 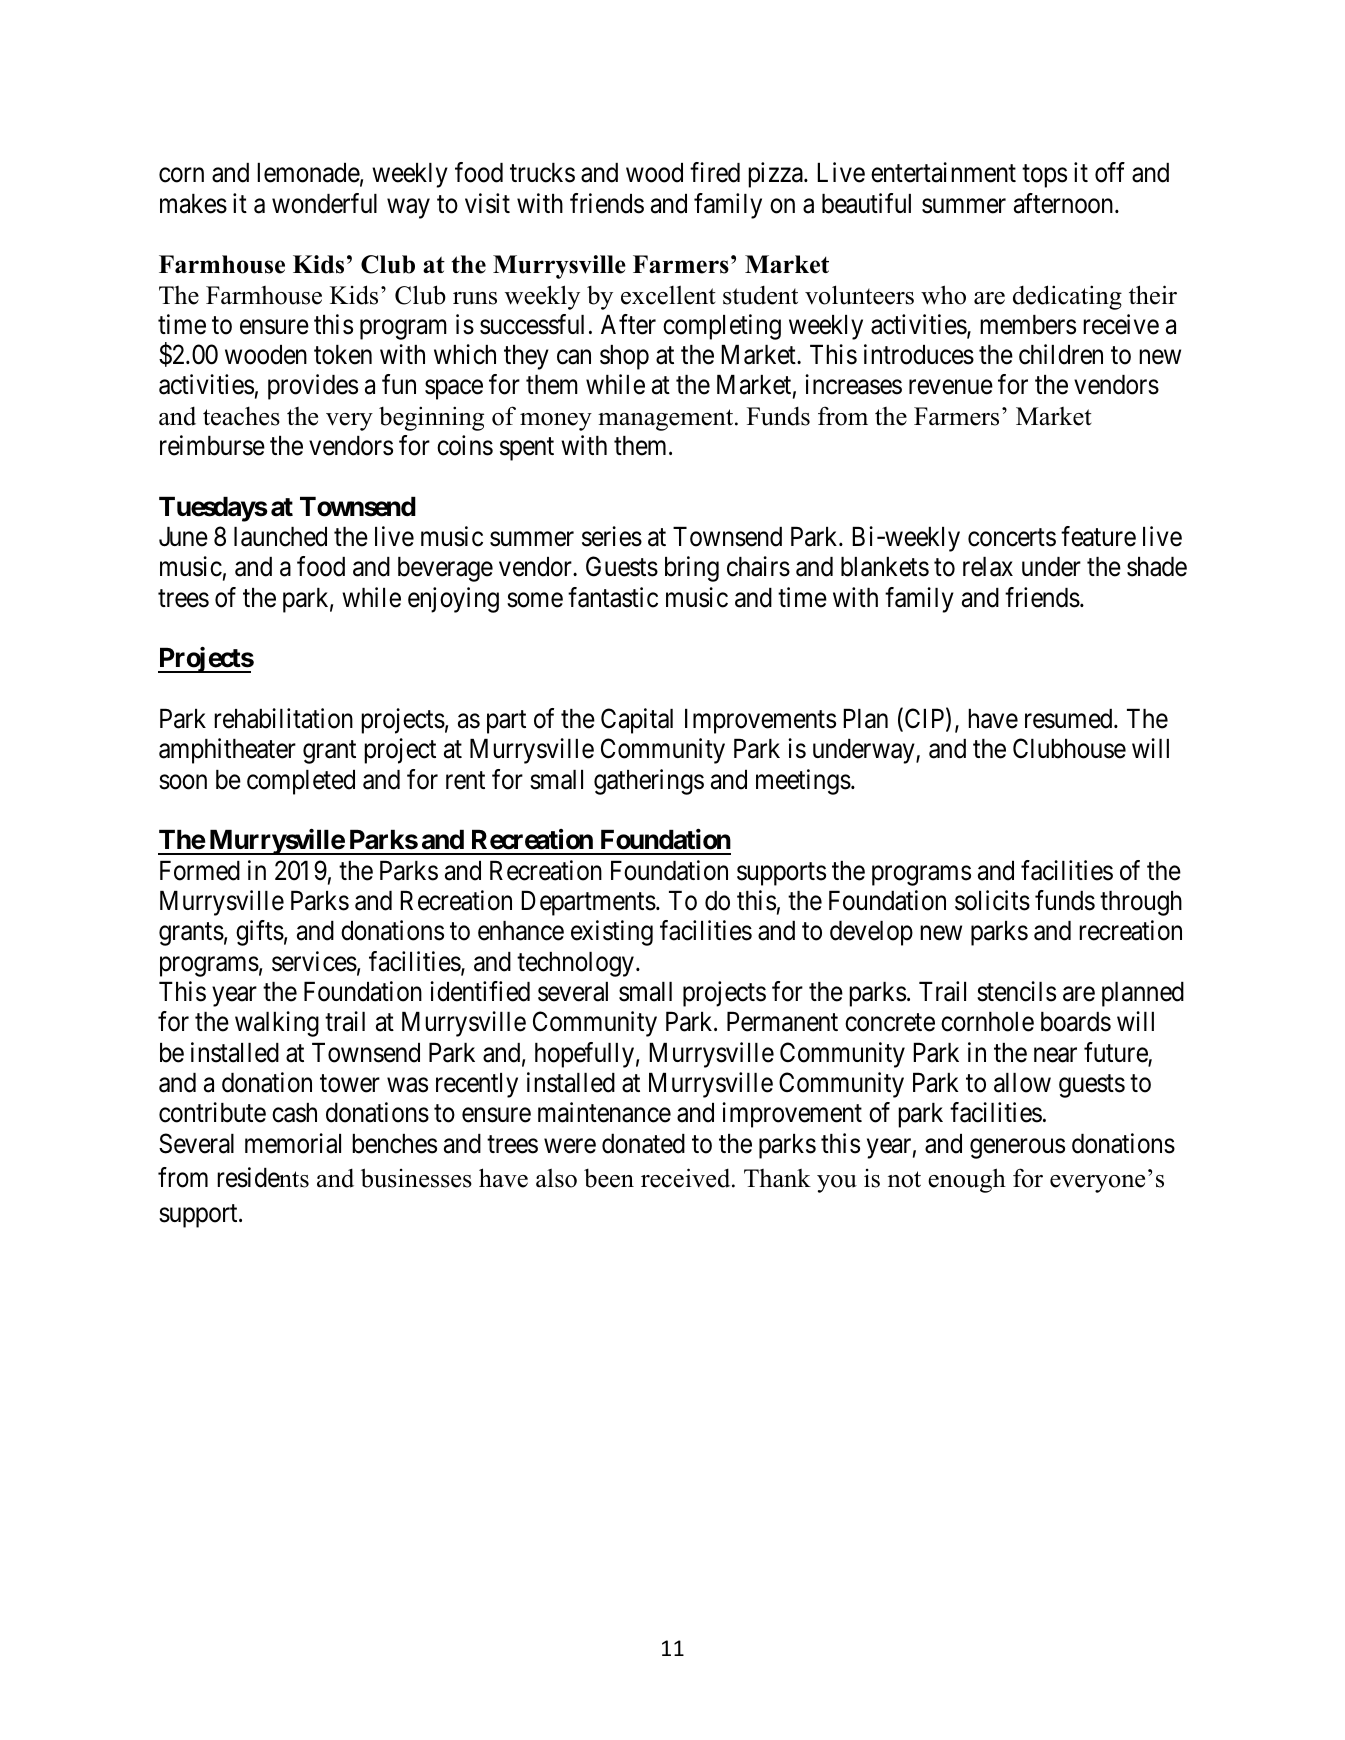 What do you see at coordinates (324, 203) in the document?
I see `wonderful` at bounding box center [324, 203].
